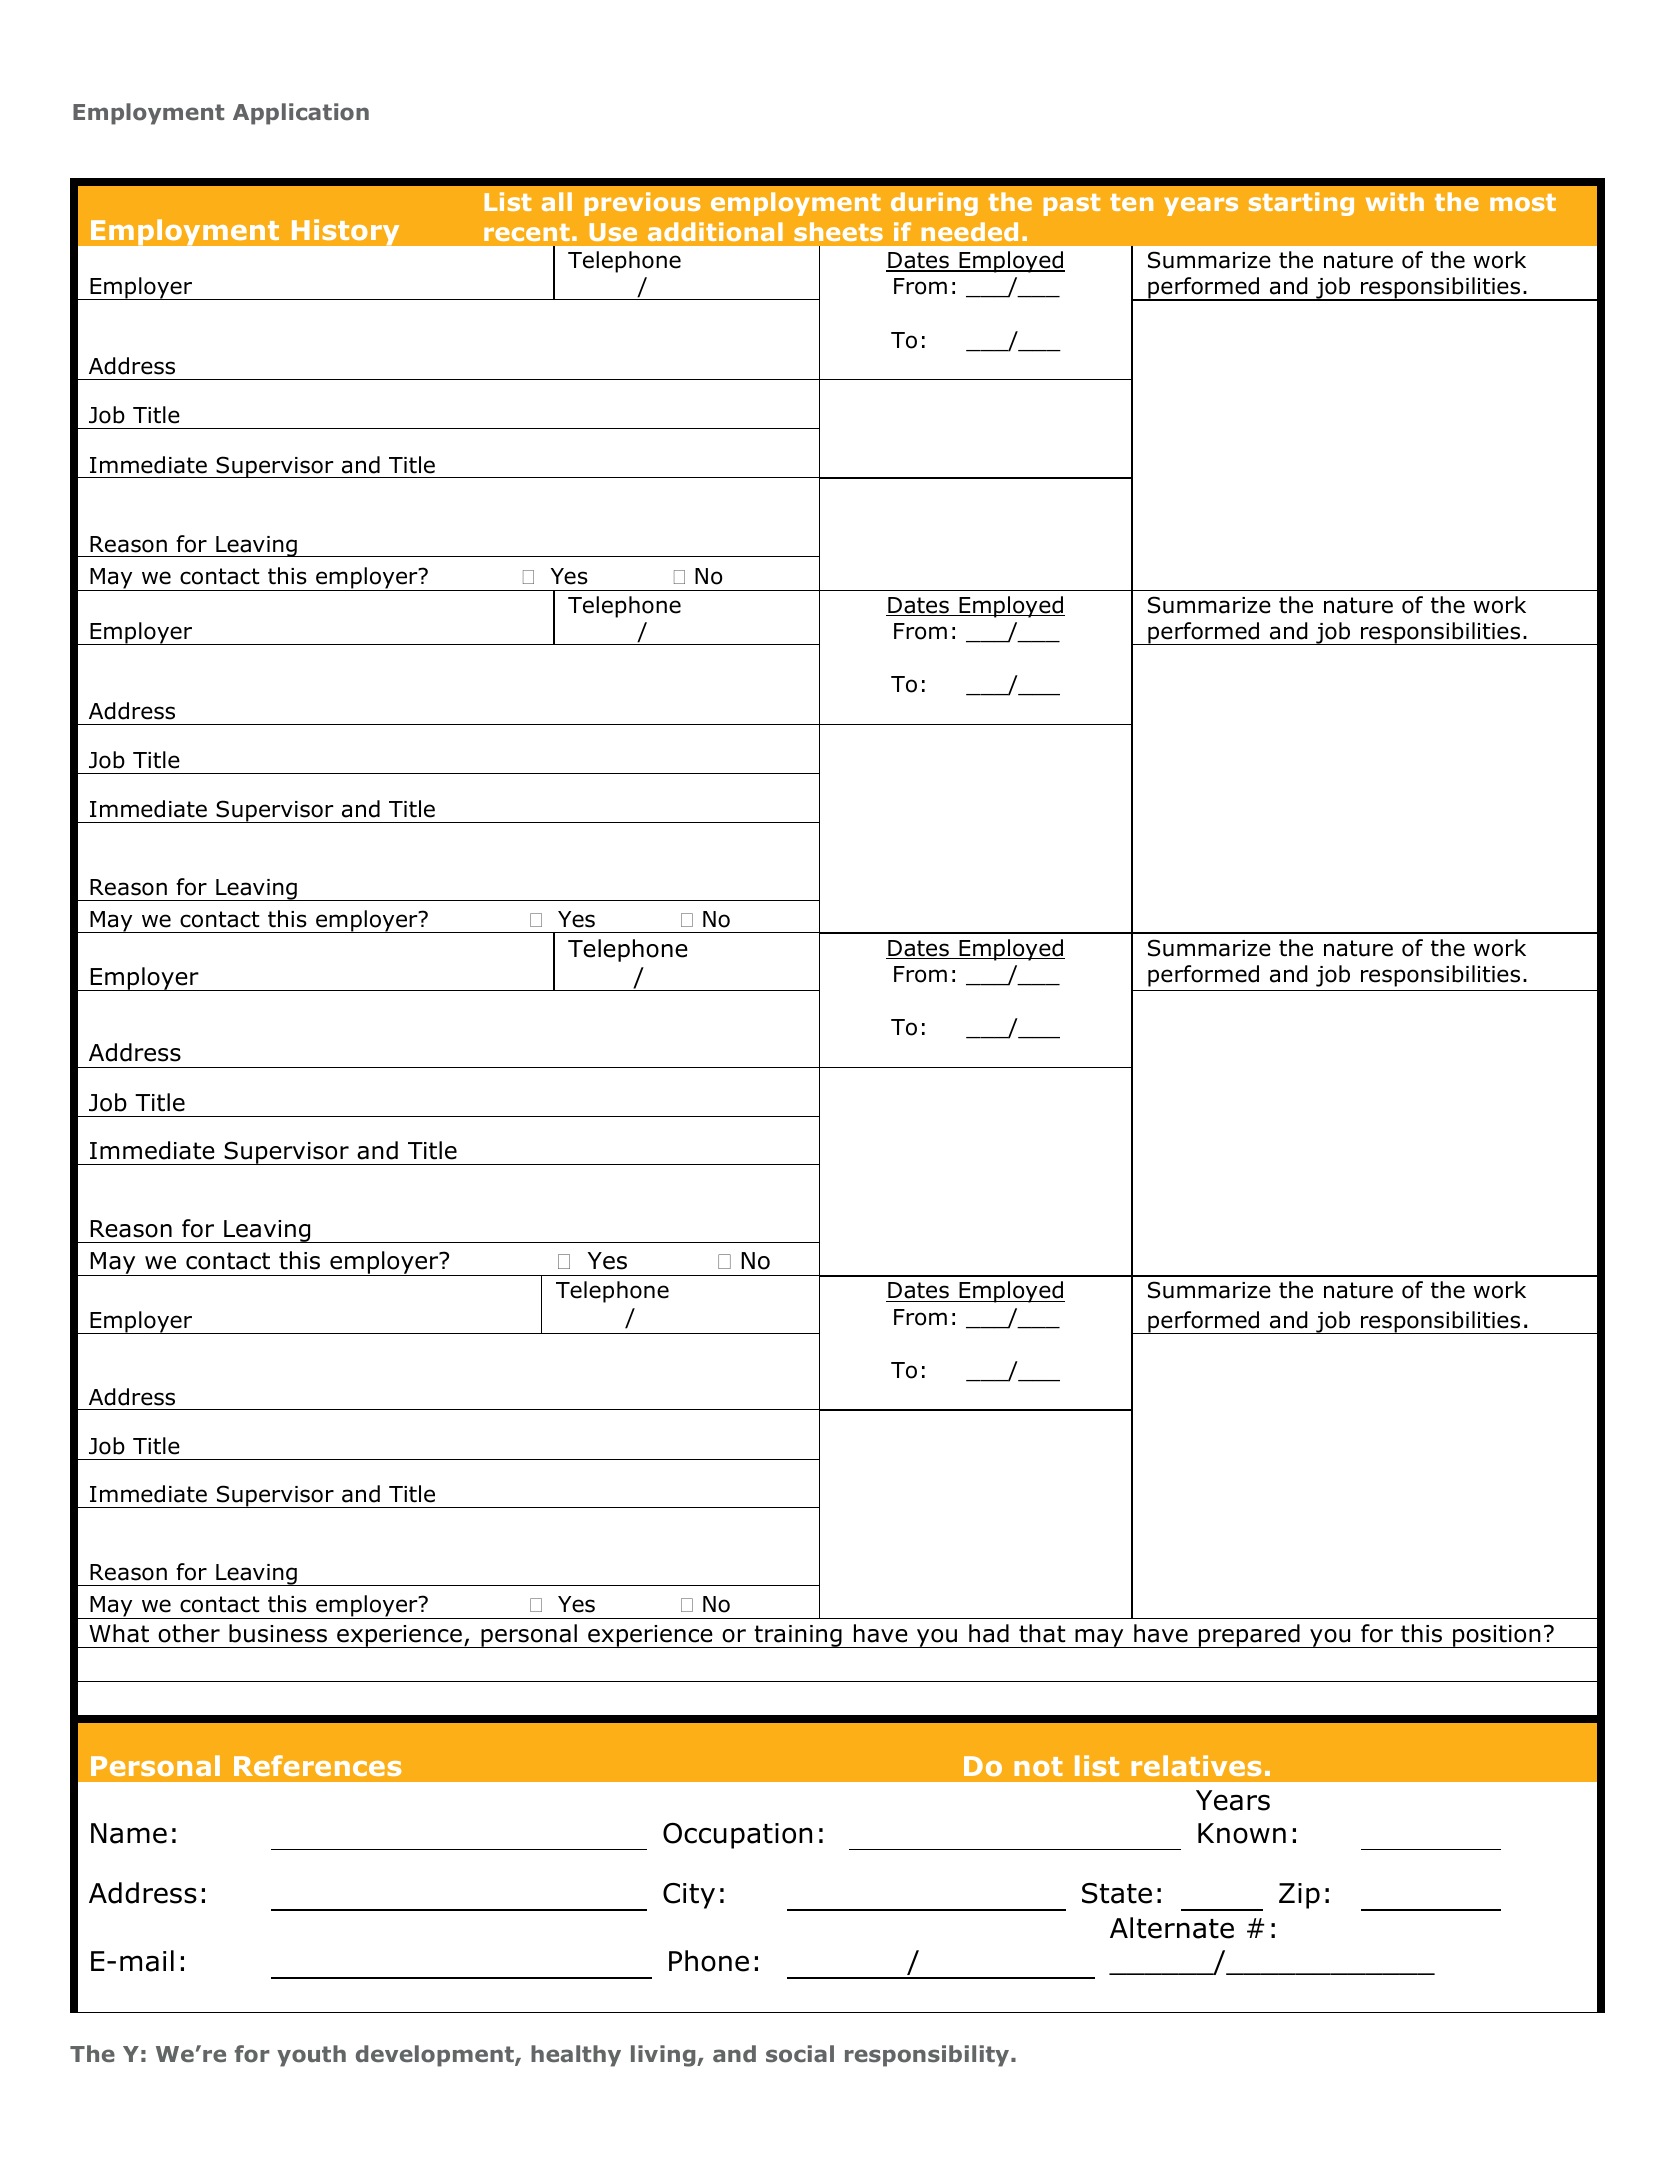 The image size is (1673, 2165). What do you see at coordinates (1301, 204) in the image?
I see `starting` at bounding box center [1301, 204].
